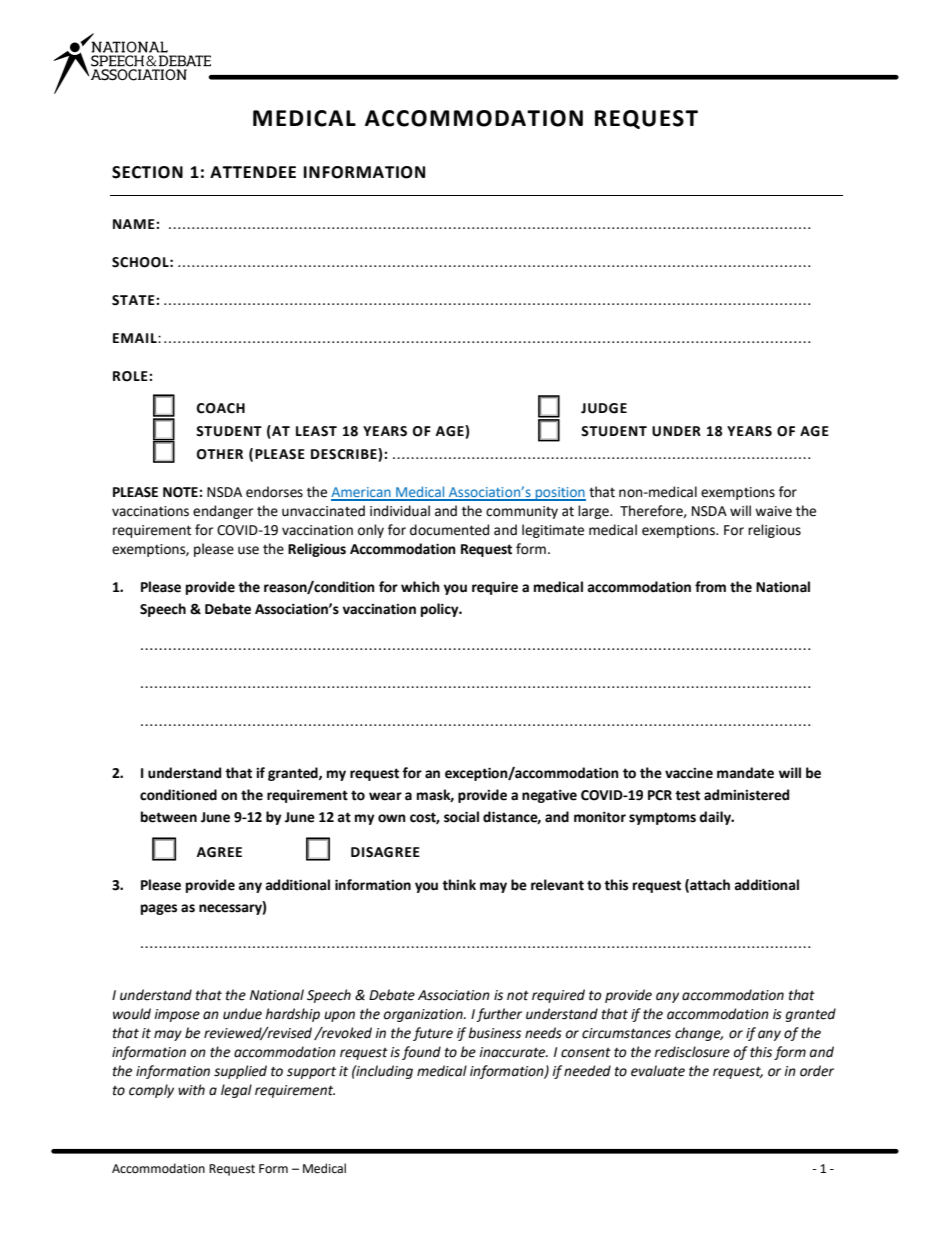 The image size is (952, 1233). I want to click on ATTENDEE, so click(253, 172).
